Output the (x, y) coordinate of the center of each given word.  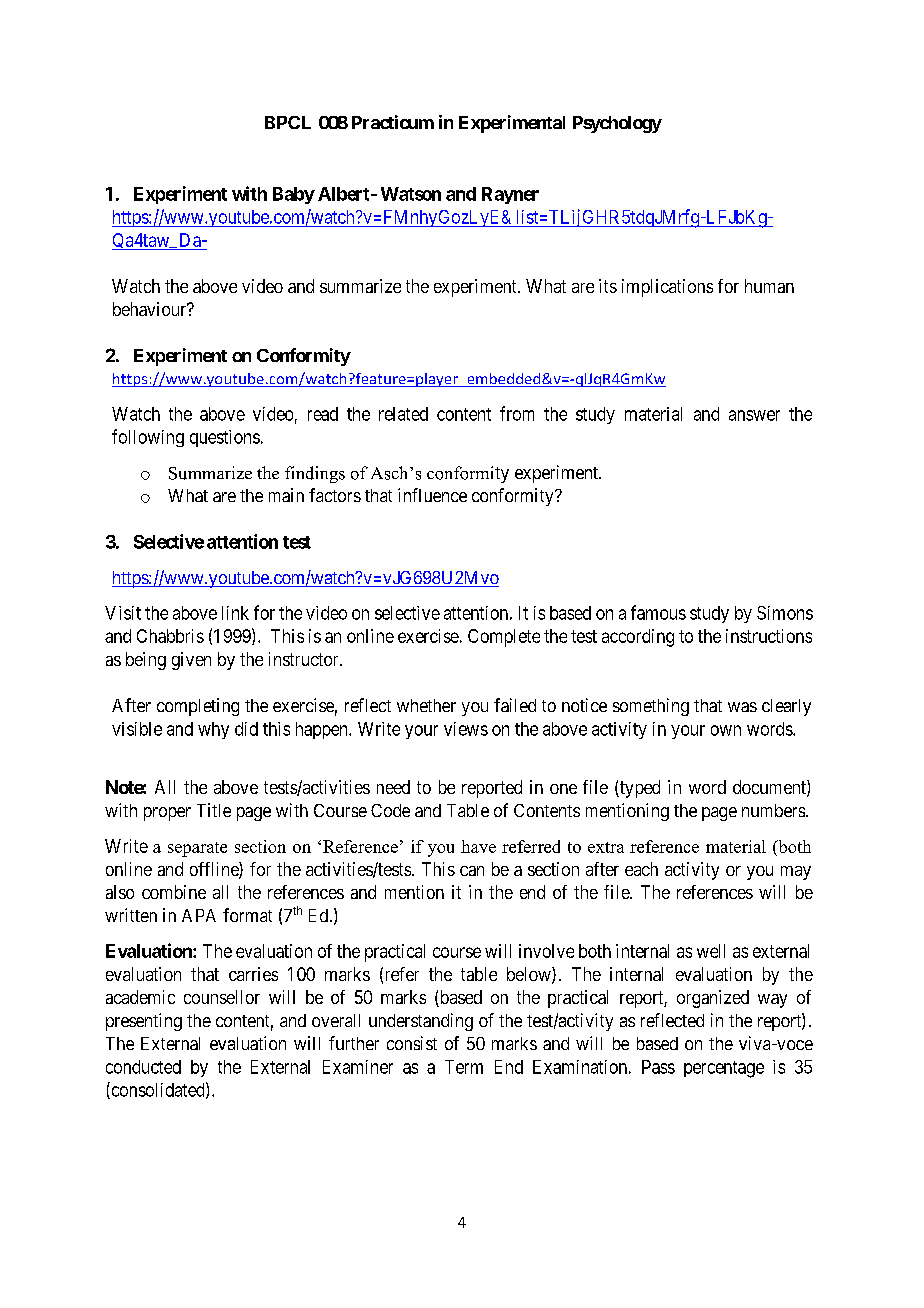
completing (198, 707)
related (403, 414)
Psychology (617, 124)
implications (667, 288)
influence (432, 495)
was (742, 707)
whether (426, 705)
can (472, 871)
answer (754, 415)
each (641, 869)
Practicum (393, 122)
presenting (144, 1022)
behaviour (151, 309)
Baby (294, 195)
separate (197, 849)
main (286, 495)
